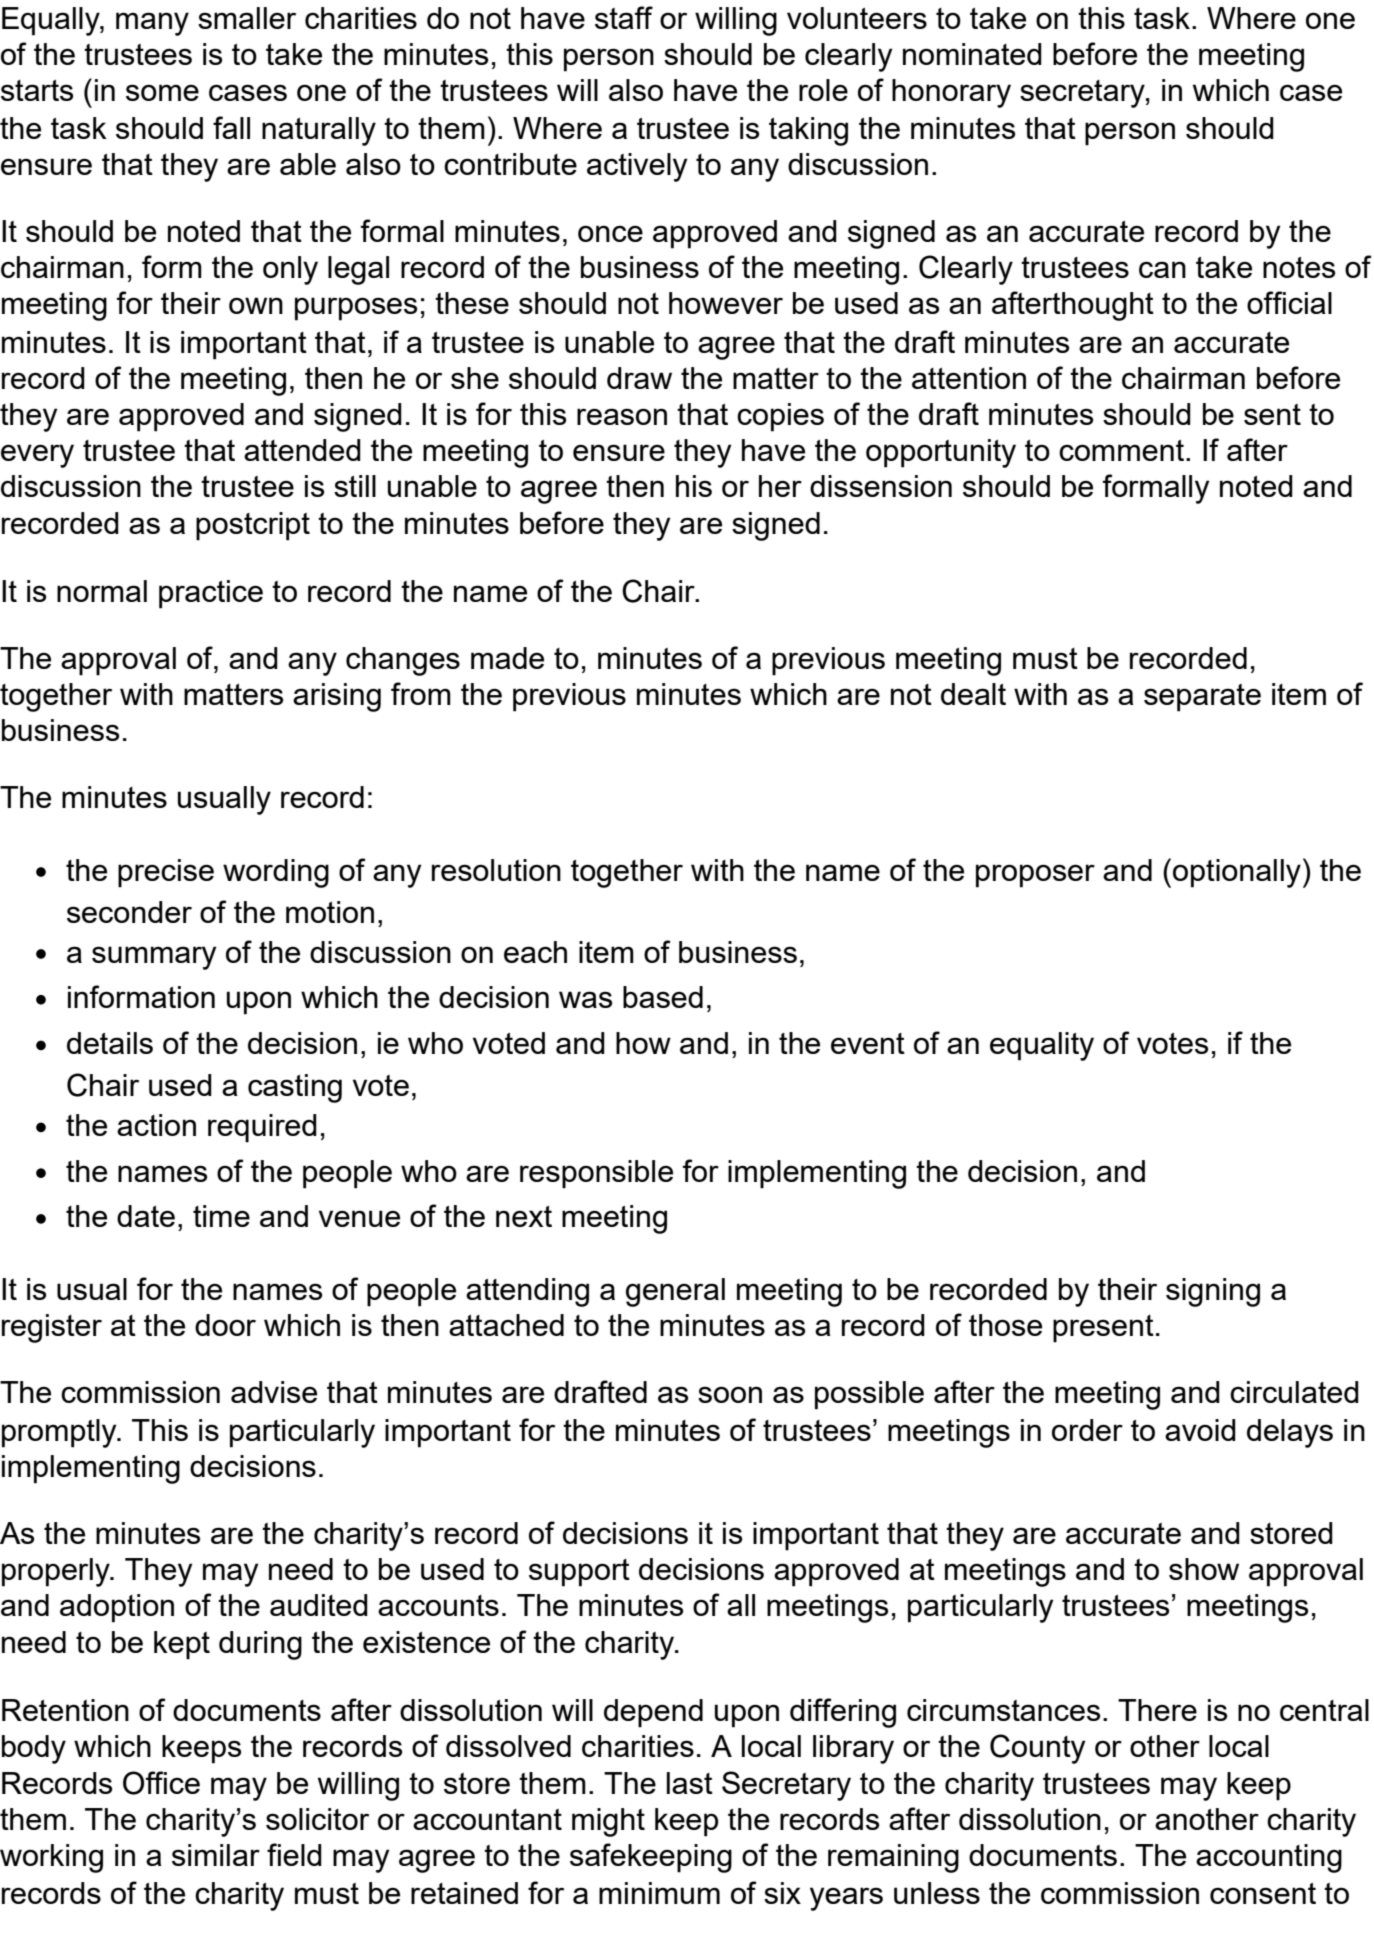  Describe the element at coordinates (972, 54) in the document. I see `nominated` at that location.
